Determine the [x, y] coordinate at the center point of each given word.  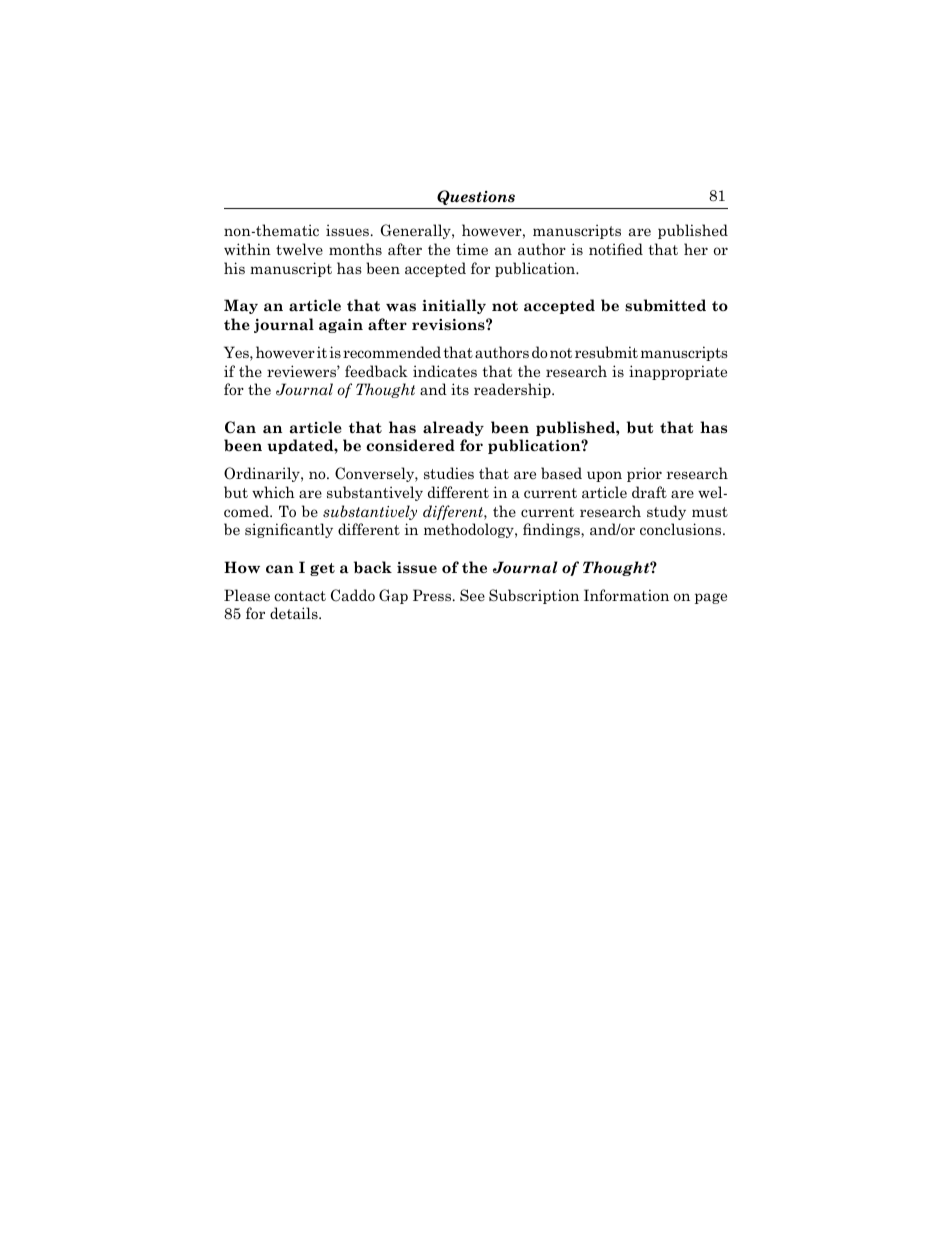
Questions [476, 197]
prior [644, 474]
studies [449, 473]
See [472, 595]
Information [626, 595]
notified [616, 249]
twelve [299, 249]
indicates [445, 371]
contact [300, 596]
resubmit [606, 352]
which [273, 492]
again [341, 326]
